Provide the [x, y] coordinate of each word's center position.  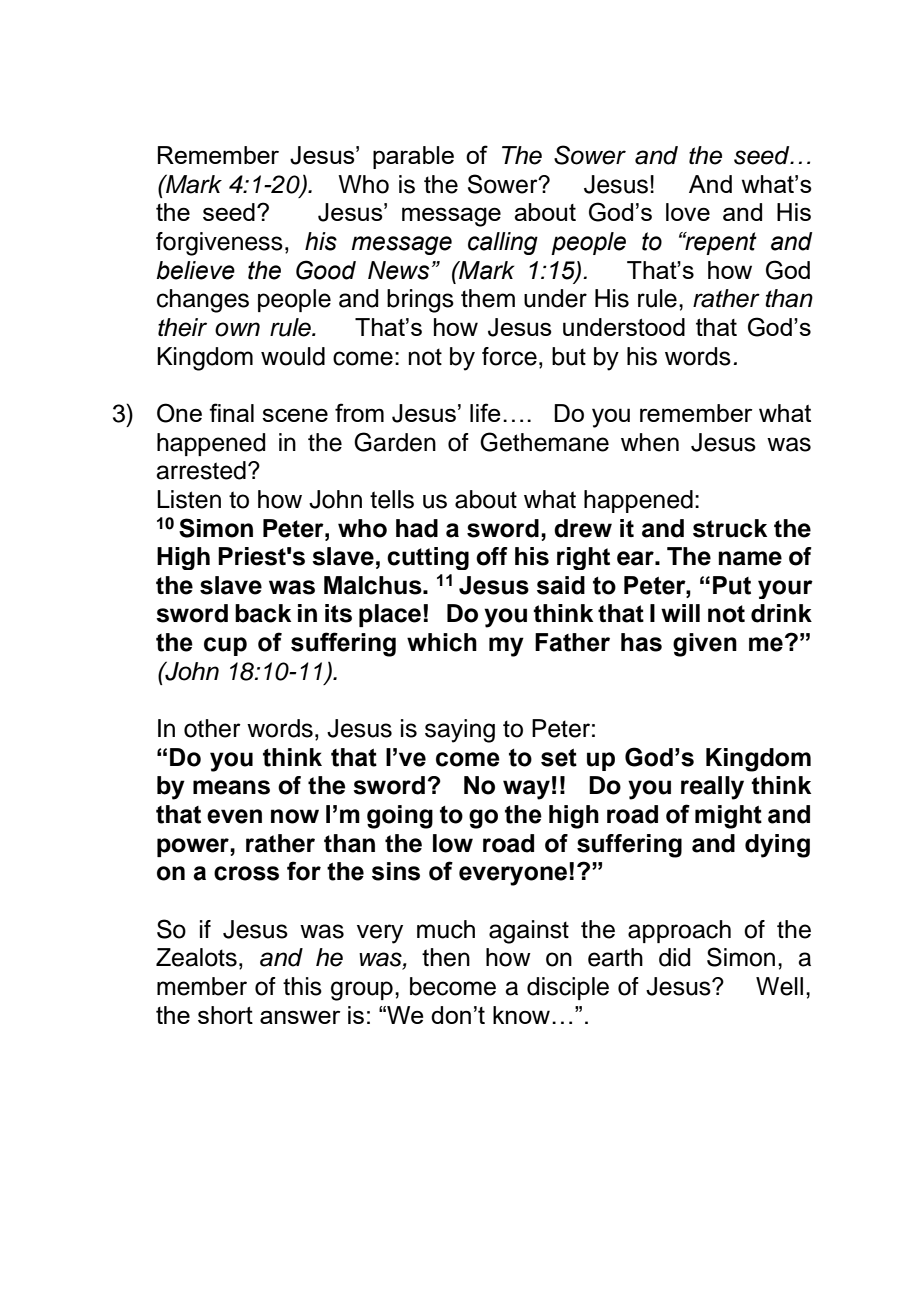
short [225, 1015]
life [485, 412]
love [688, 212]
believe [195, 270]
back [263, 613]
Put [732, 585]
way [526, 790]
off [492, 556]
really [712, 788]
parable [413, 157]
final [231, 412]
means [231, 787]
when [650, 442]
